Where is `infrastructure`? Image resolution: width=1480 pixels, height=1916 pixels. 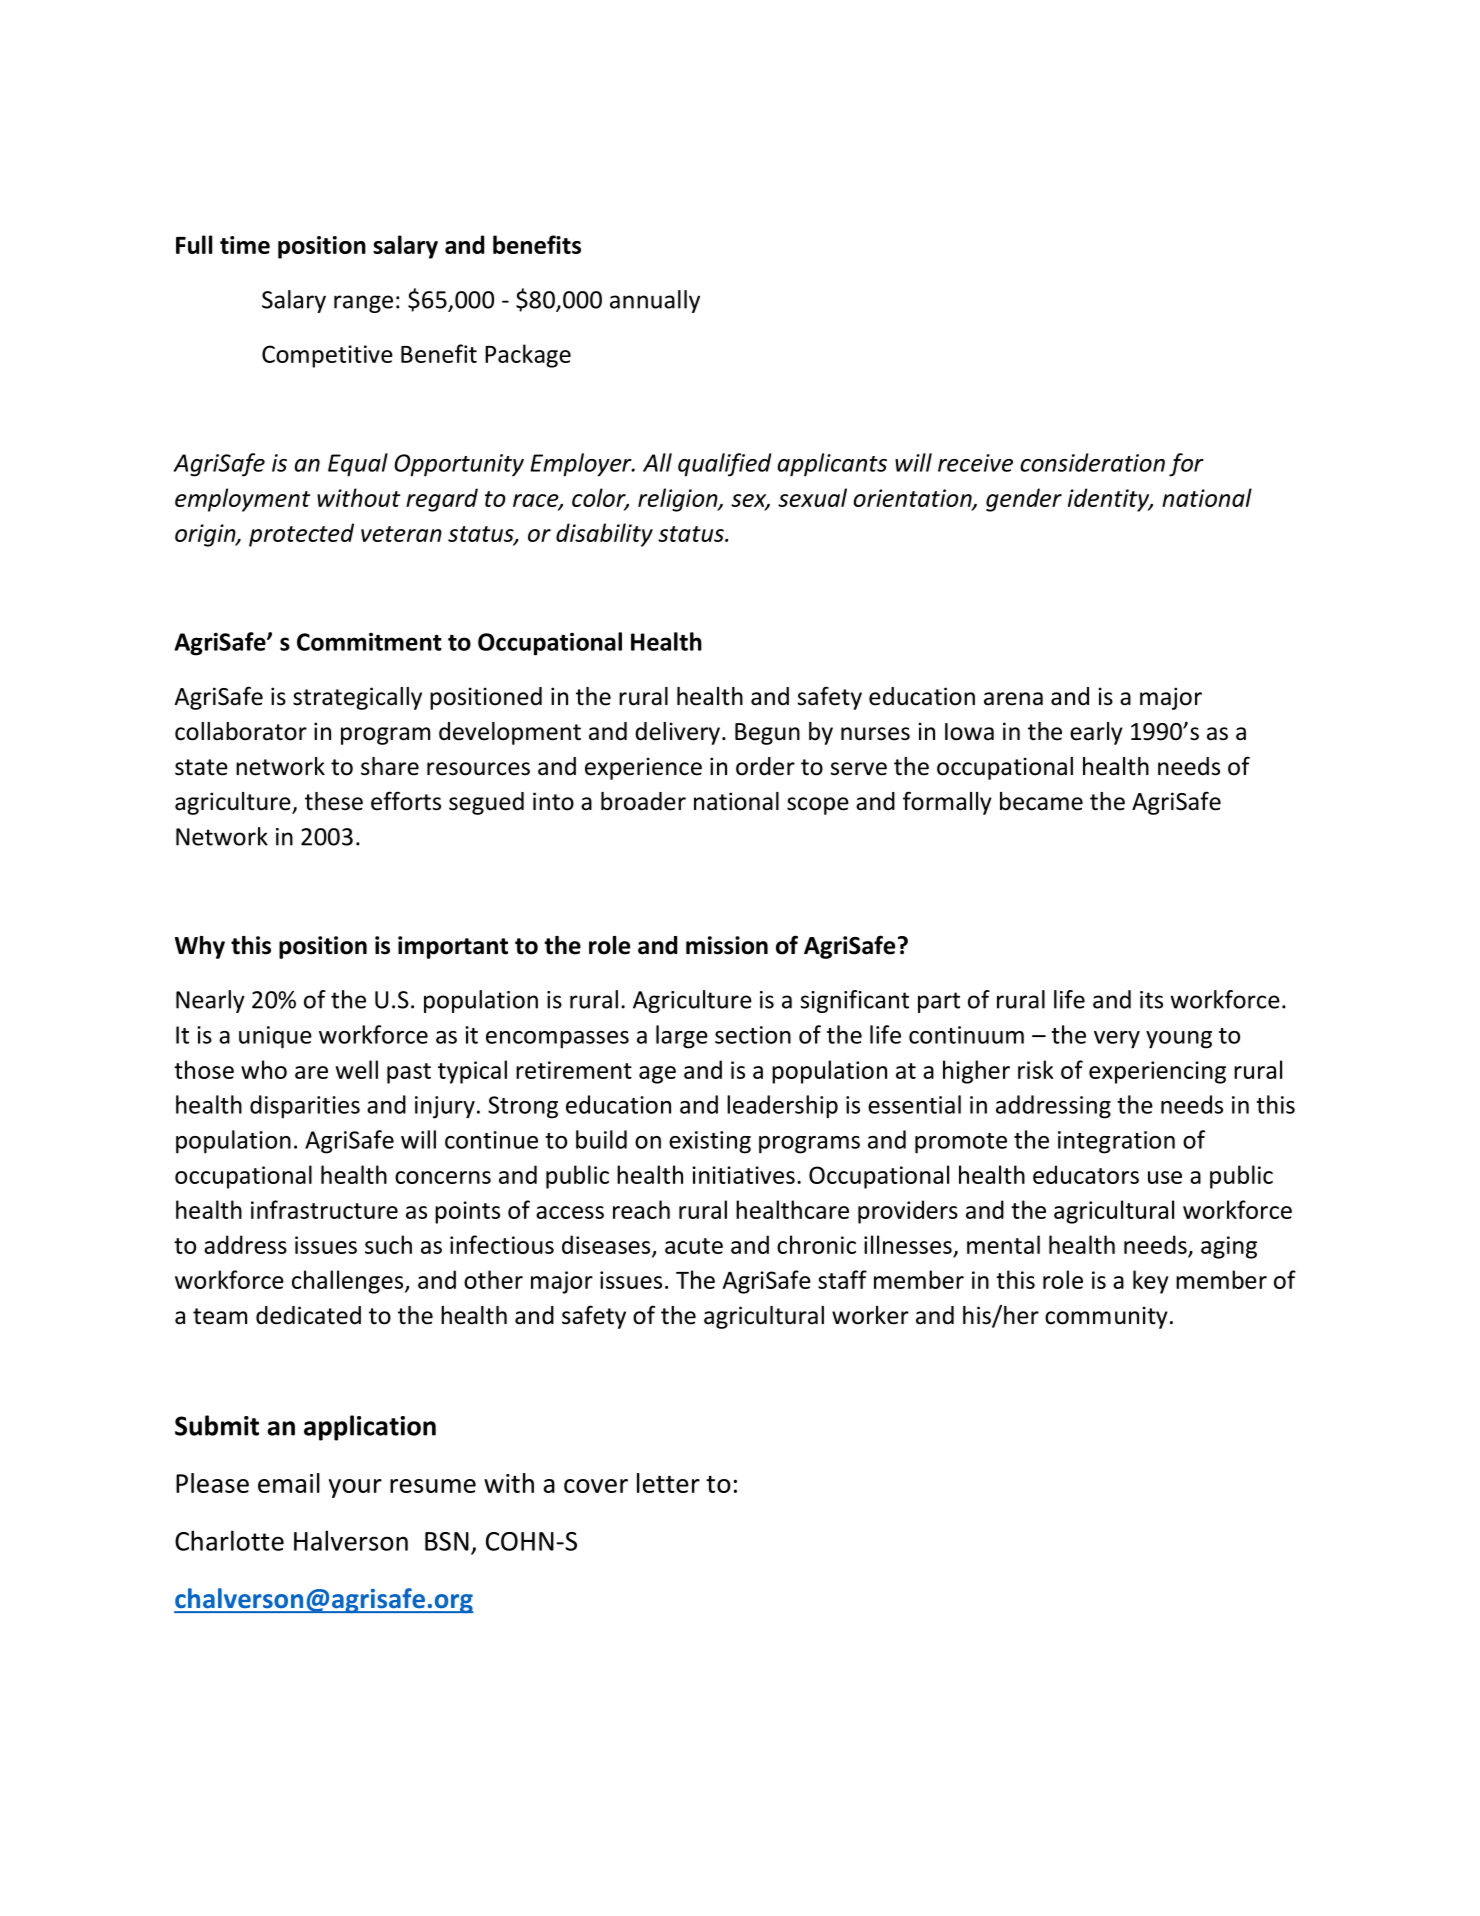 infrastructure is located at coordinates (324, 1209).
